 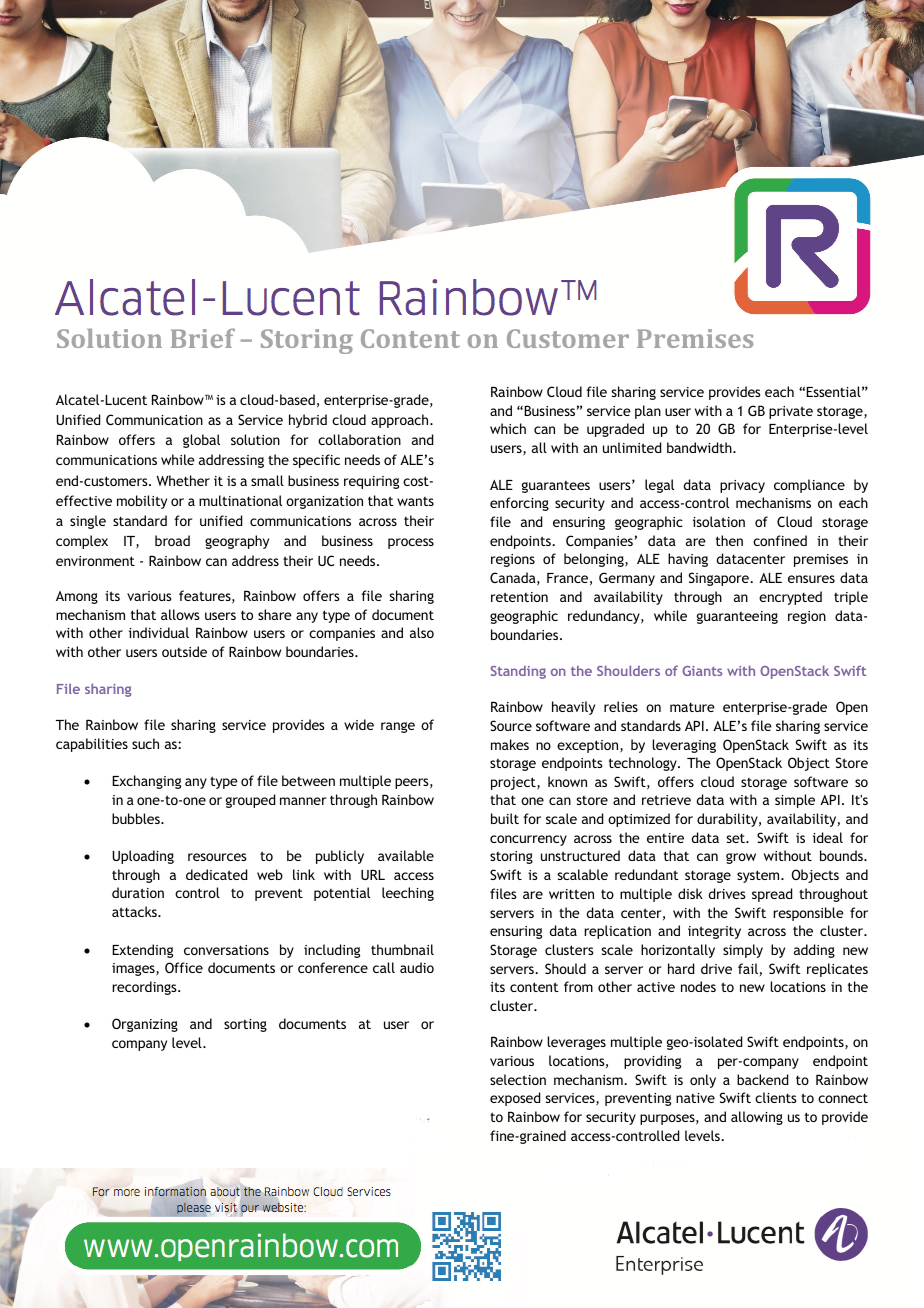 I want to click on such, so click(x=145, y=743).
